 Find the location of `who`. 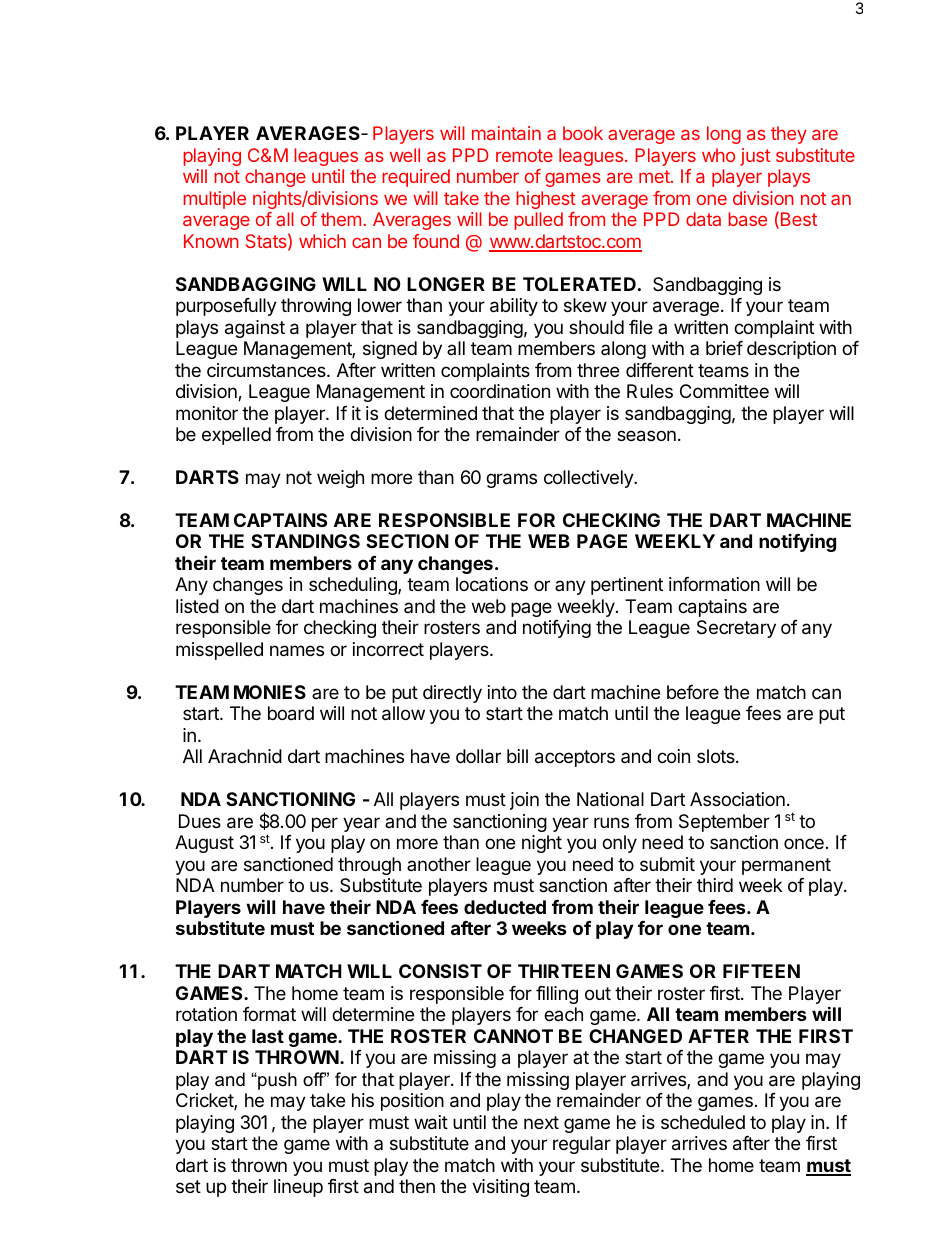

who is located at coordinates (718, 155).
